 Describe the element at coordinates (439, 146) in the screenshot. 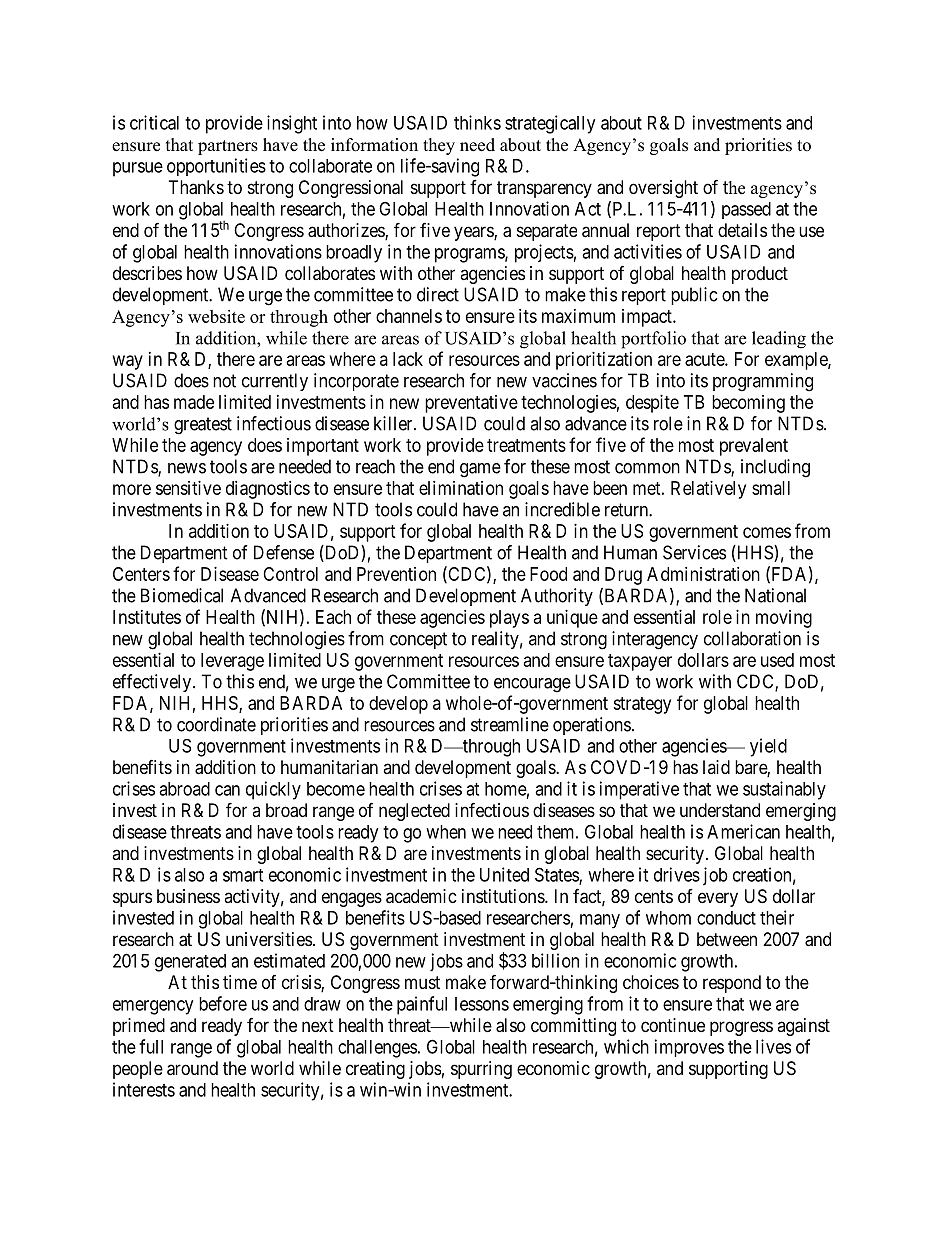

I see `they` at that location.
